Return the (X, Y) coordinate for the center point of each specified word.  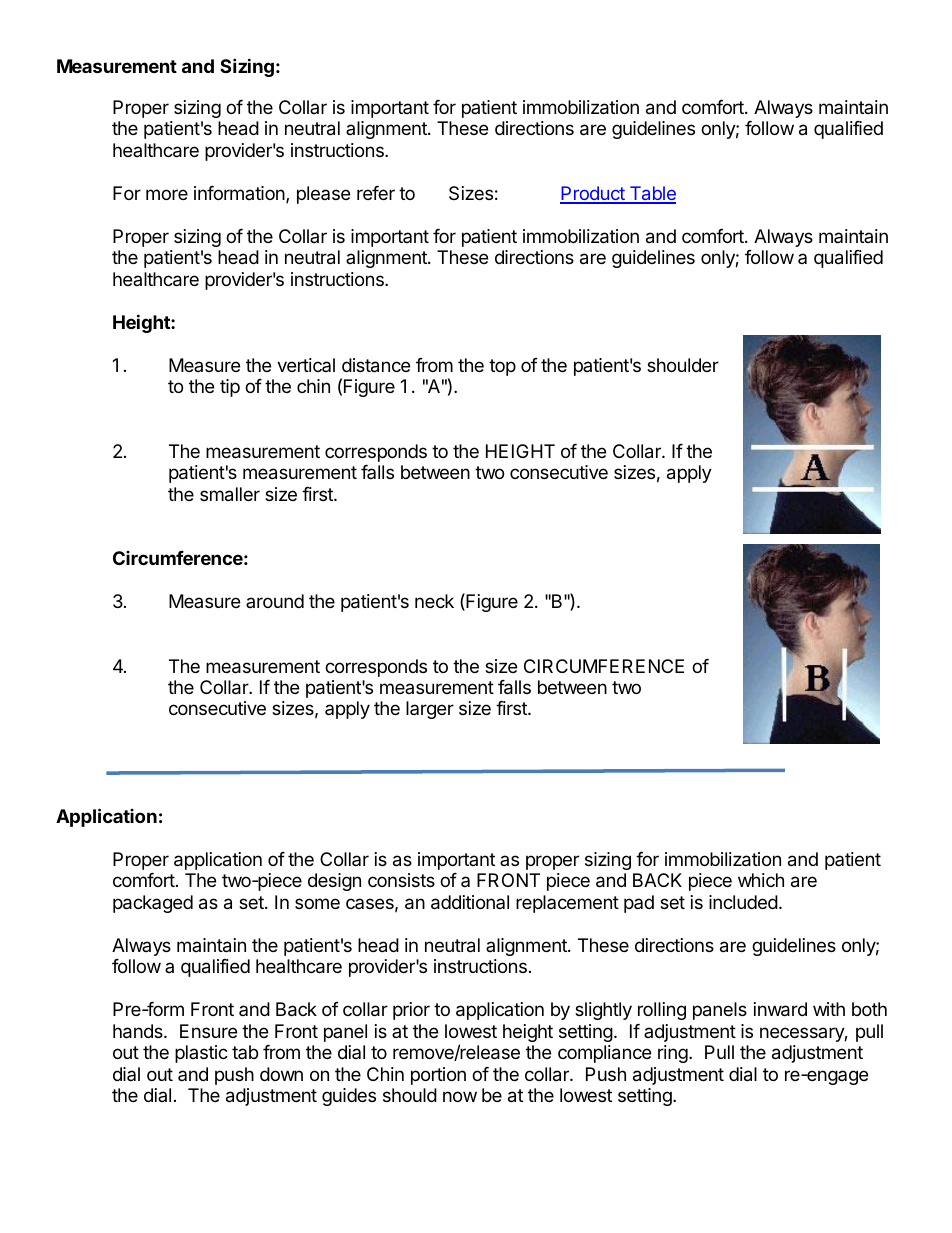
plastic (201, 1054)
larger (430, 710)
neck (434, 601)
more (167, 194)
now (460, 1096)
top (502, 367)
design (334, 882)
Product (593, 194)
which (761, 880)
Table (651, 194)
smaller (230, 494)
